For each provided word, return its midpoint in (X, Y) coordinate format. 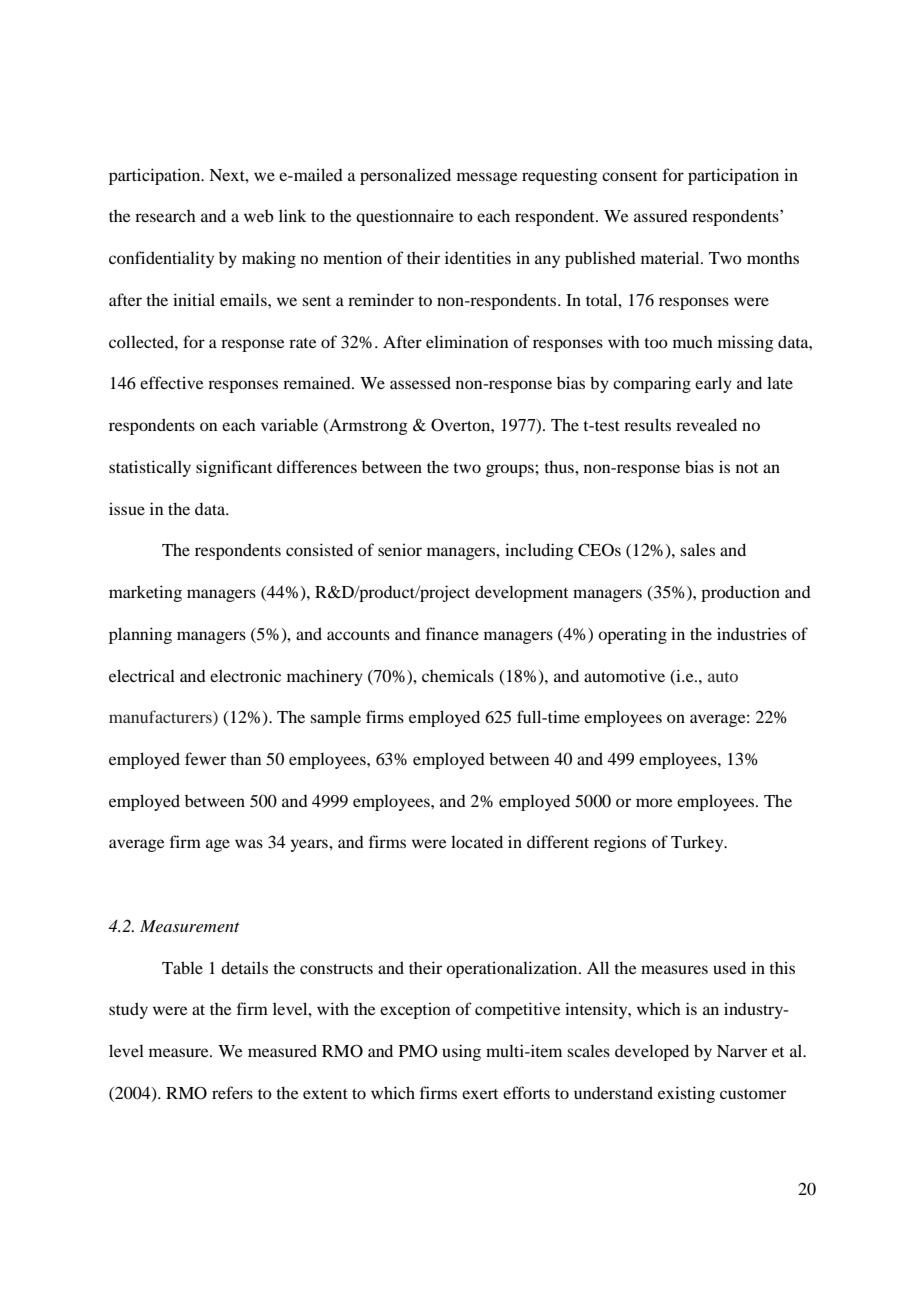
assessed (420, 382)
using (461, 1052)
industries (752, 633)
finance (452, 633)
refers (232, 1092)
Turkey (698, 843)
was (249, 843)
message (487, 178)
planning (140, 635)
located (477, 841)
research (165, 216)
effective (172, 382)
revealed (706, 424)
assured (661, 216)
